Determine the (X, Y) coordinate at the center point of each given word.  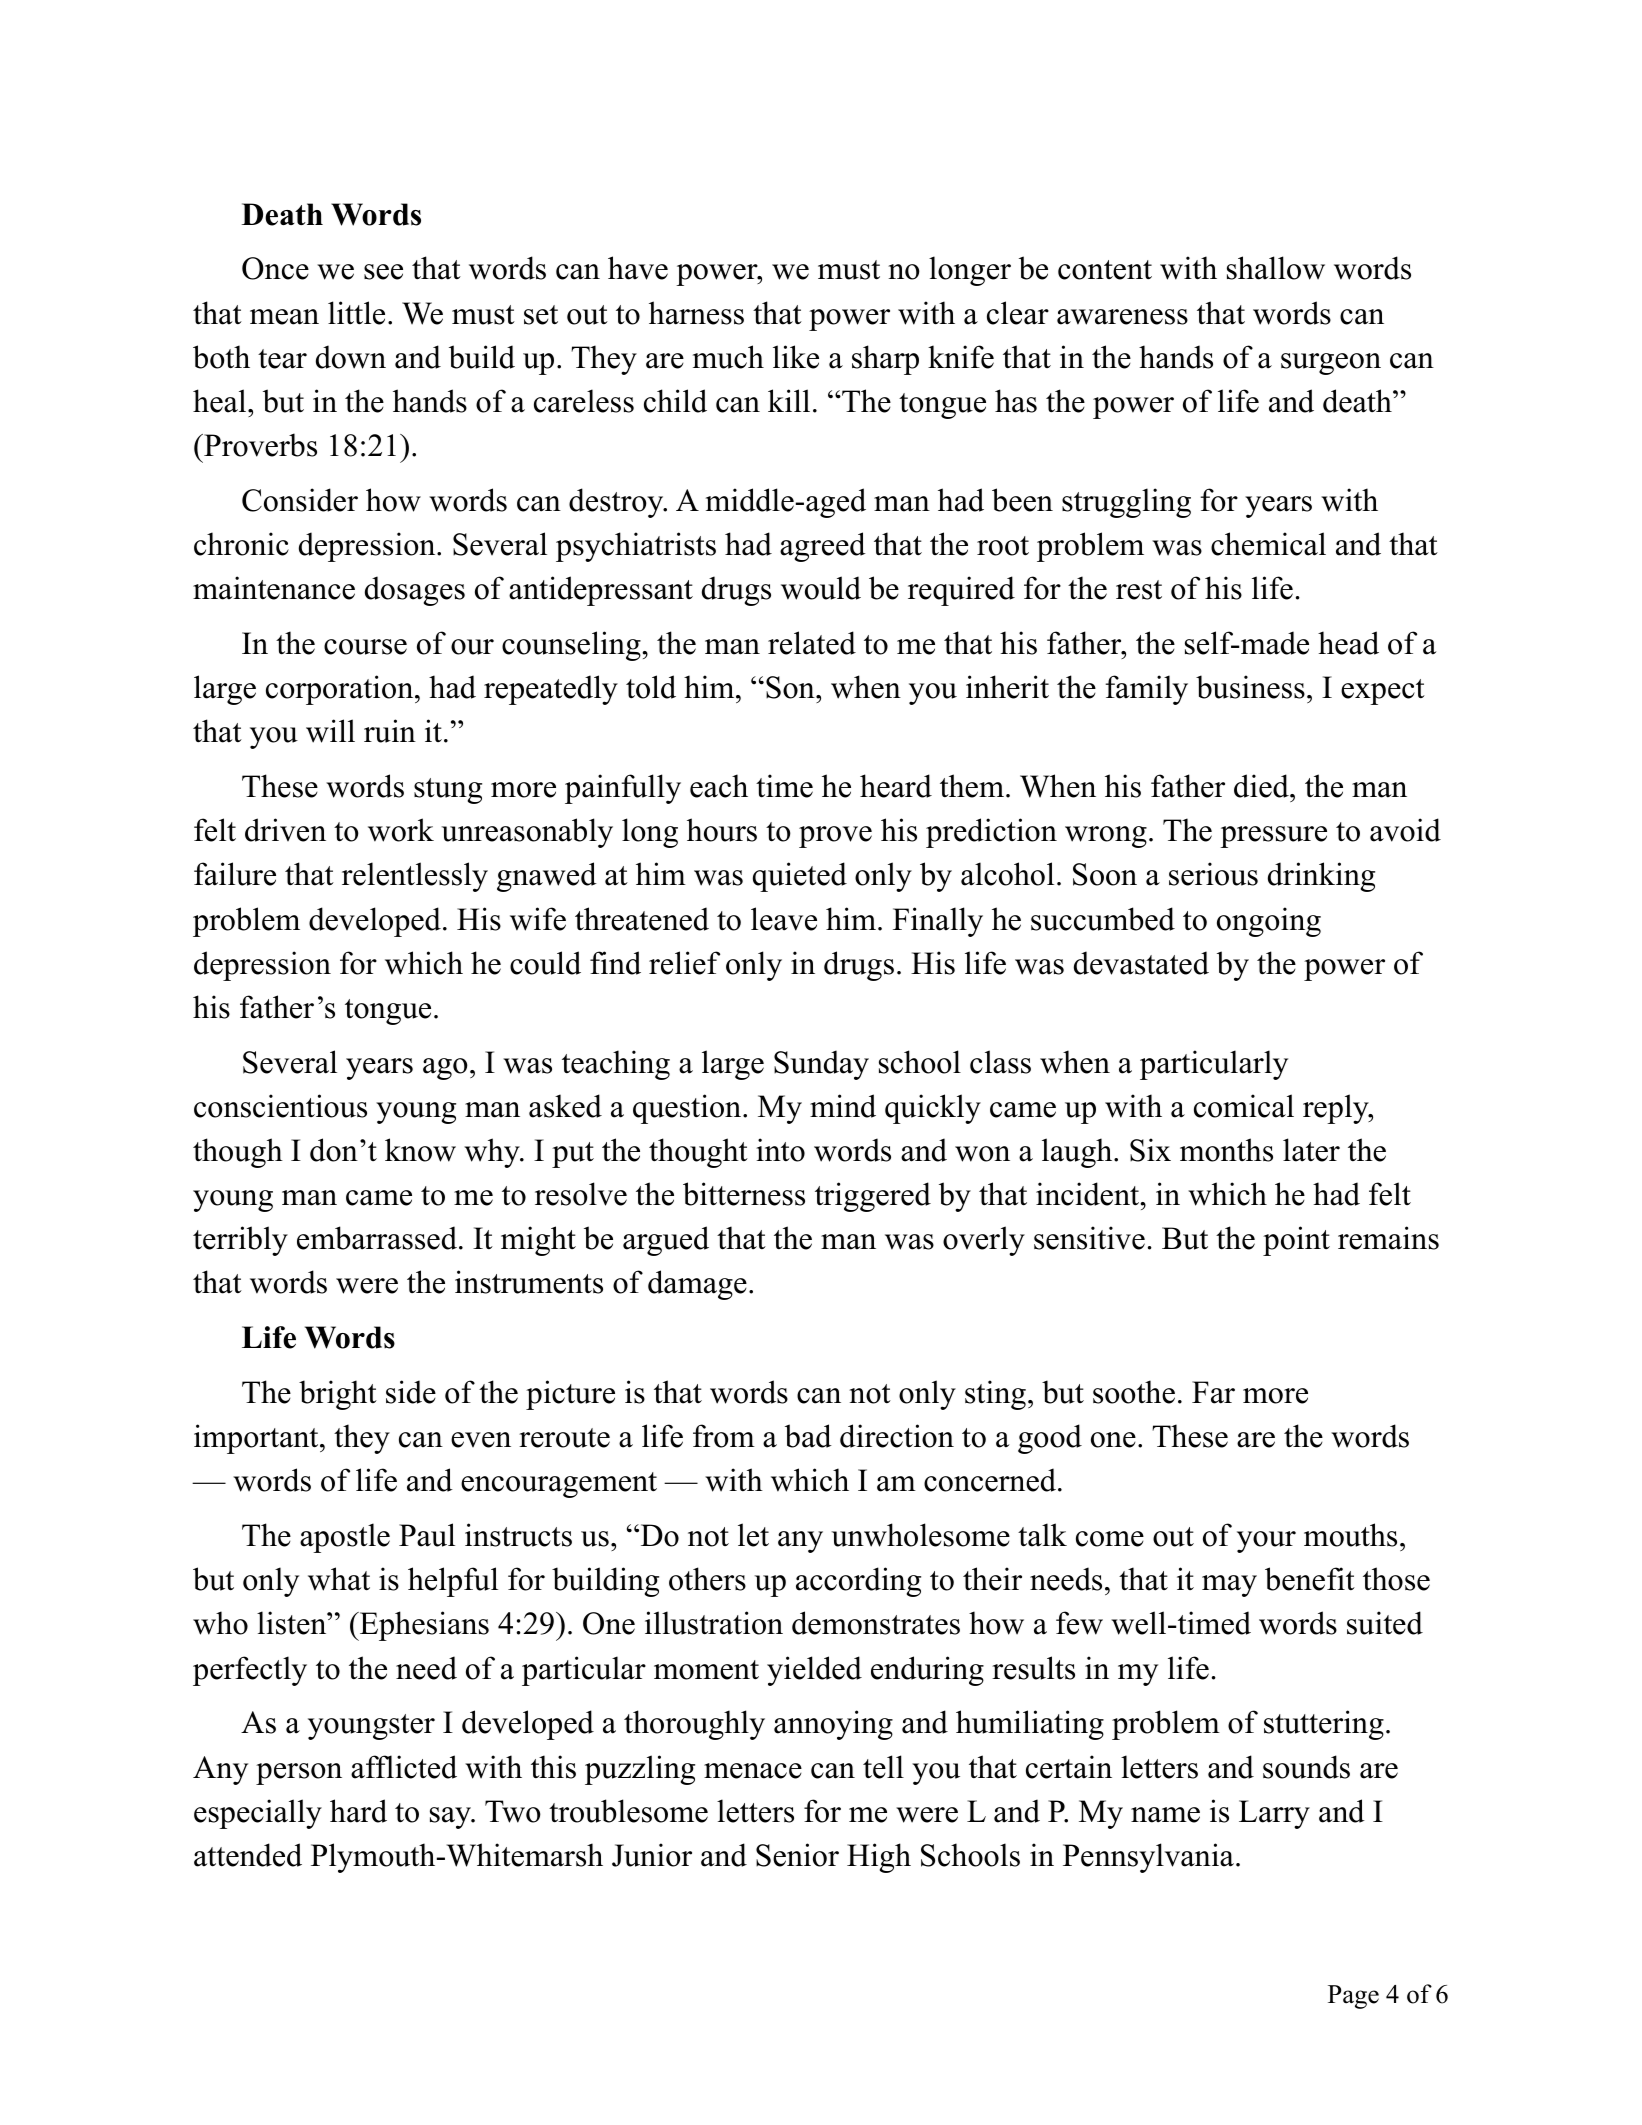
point (1296, 1241)
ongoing (1269, 922)
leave (784, 919)
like (796, 357)
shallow (1276, 268)
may (1229, 1586)
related (812, 643)
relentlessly (415, 877)
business (1250, 687)
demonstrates (876, 1623)
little (356, 313)
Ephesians (423, 1626)
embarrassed (377, 1238)
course (365, 647)
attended (248, 1855)
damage (697, 1285)
